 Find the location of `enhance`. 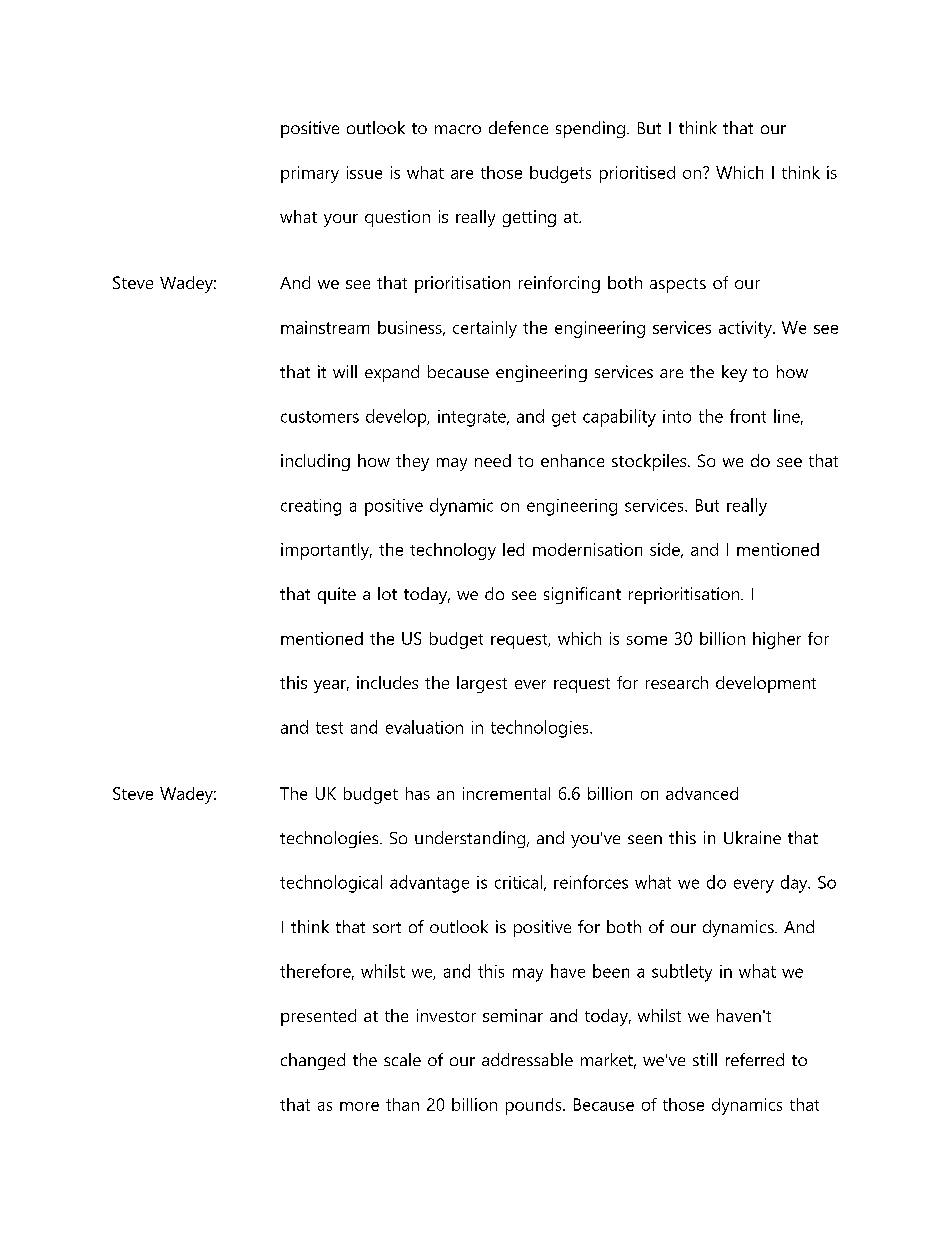

enhance is located at coordinates (572, 460).
